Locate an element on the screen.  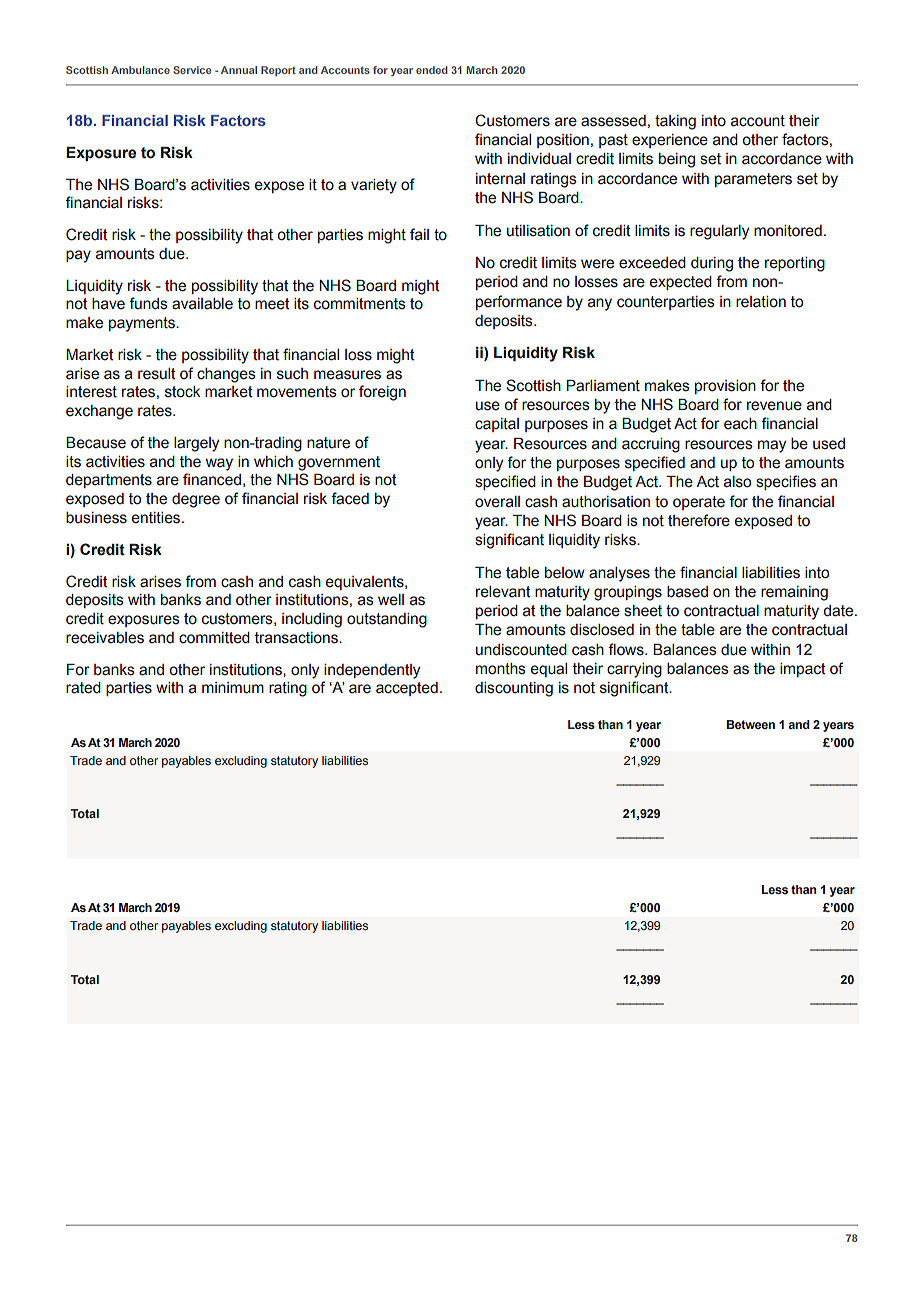
discounting is located at coordinates (514, 689).
